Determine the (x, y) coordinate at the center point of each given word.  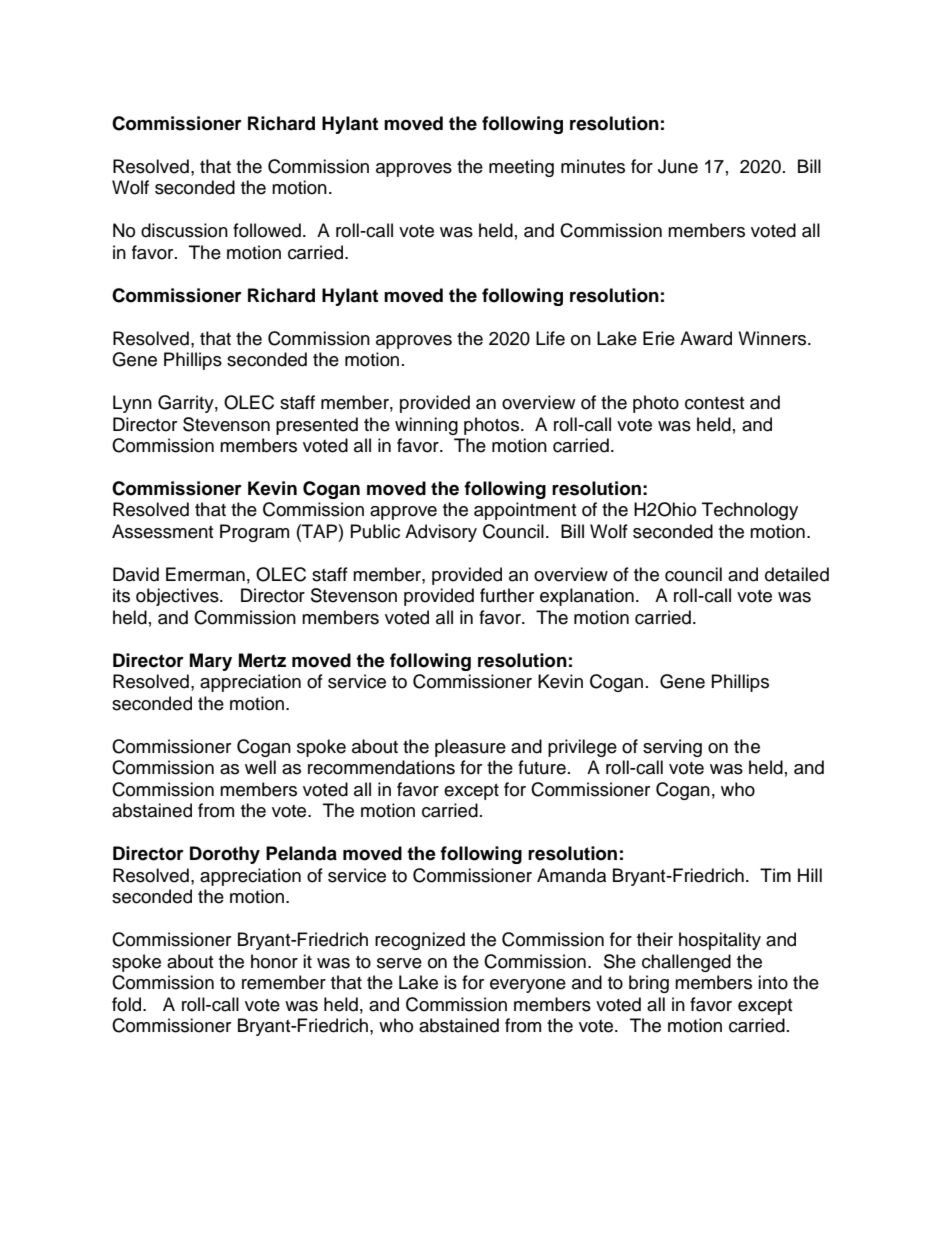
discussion (184, 230)
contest (714, 403)
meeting (521, 168)
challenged (686, 963)
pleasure (470, 748)
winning (426, 426)
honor (274, 961)
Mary (211, 662)
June (678, 166)
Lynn (132, 404)
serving (672, 748)
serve (399, 963)
